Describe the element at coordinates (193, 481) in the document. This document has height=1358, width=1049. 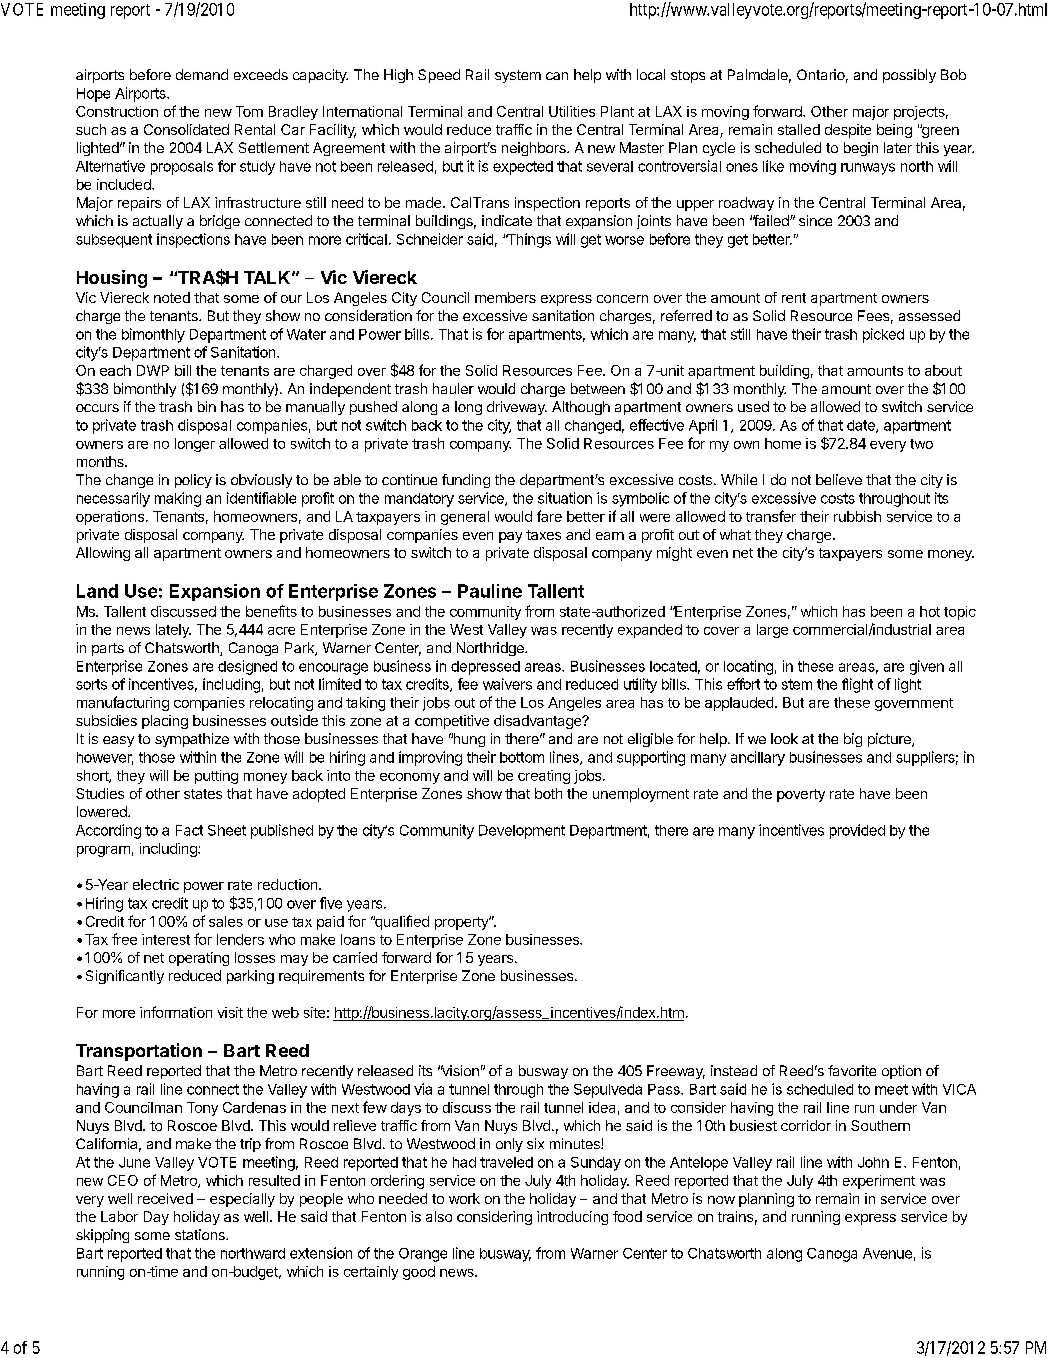
I see `policy` at that location.
